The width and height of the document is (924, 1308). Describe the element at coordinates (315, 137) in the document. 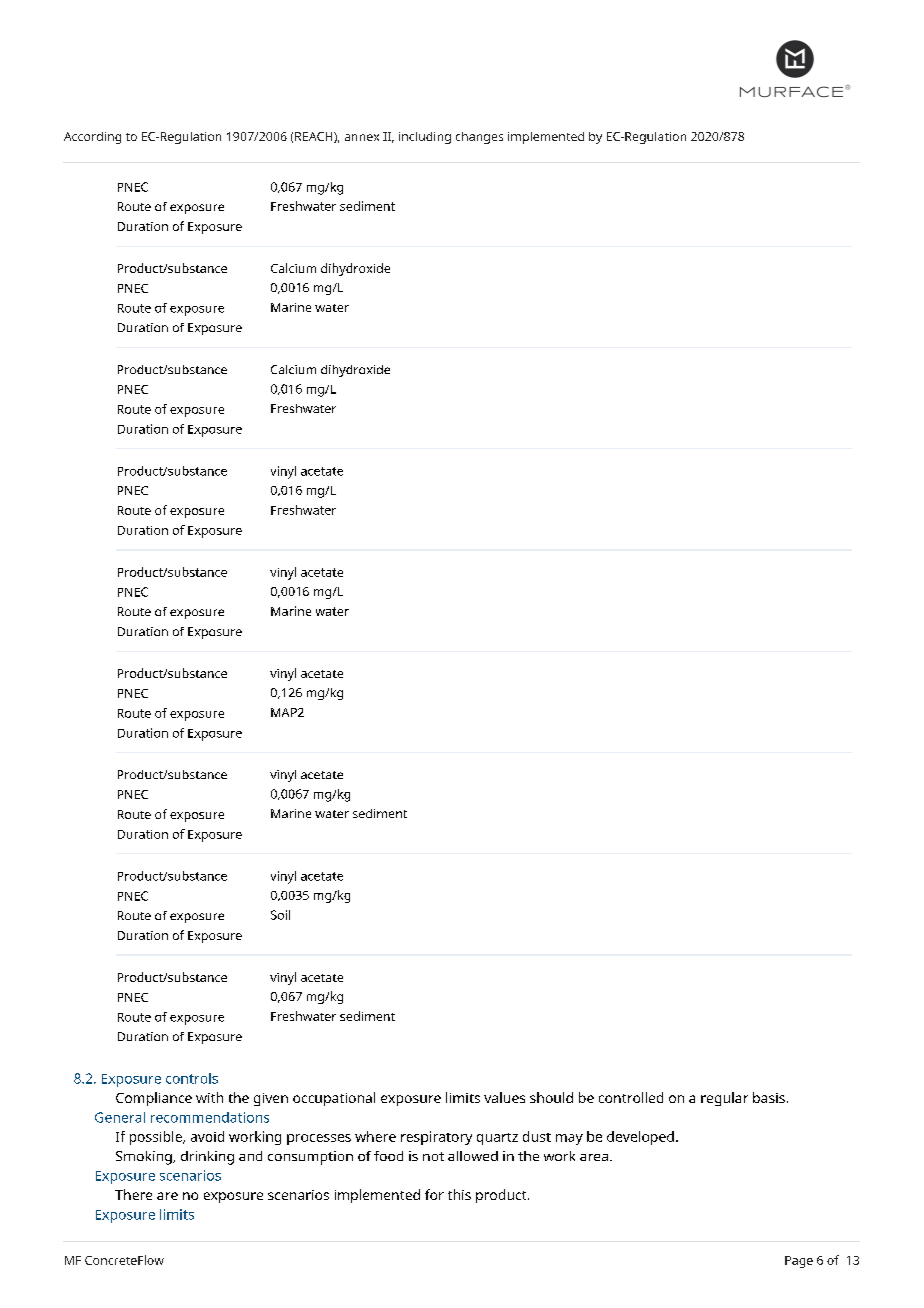

I see `REACH` at that location.
